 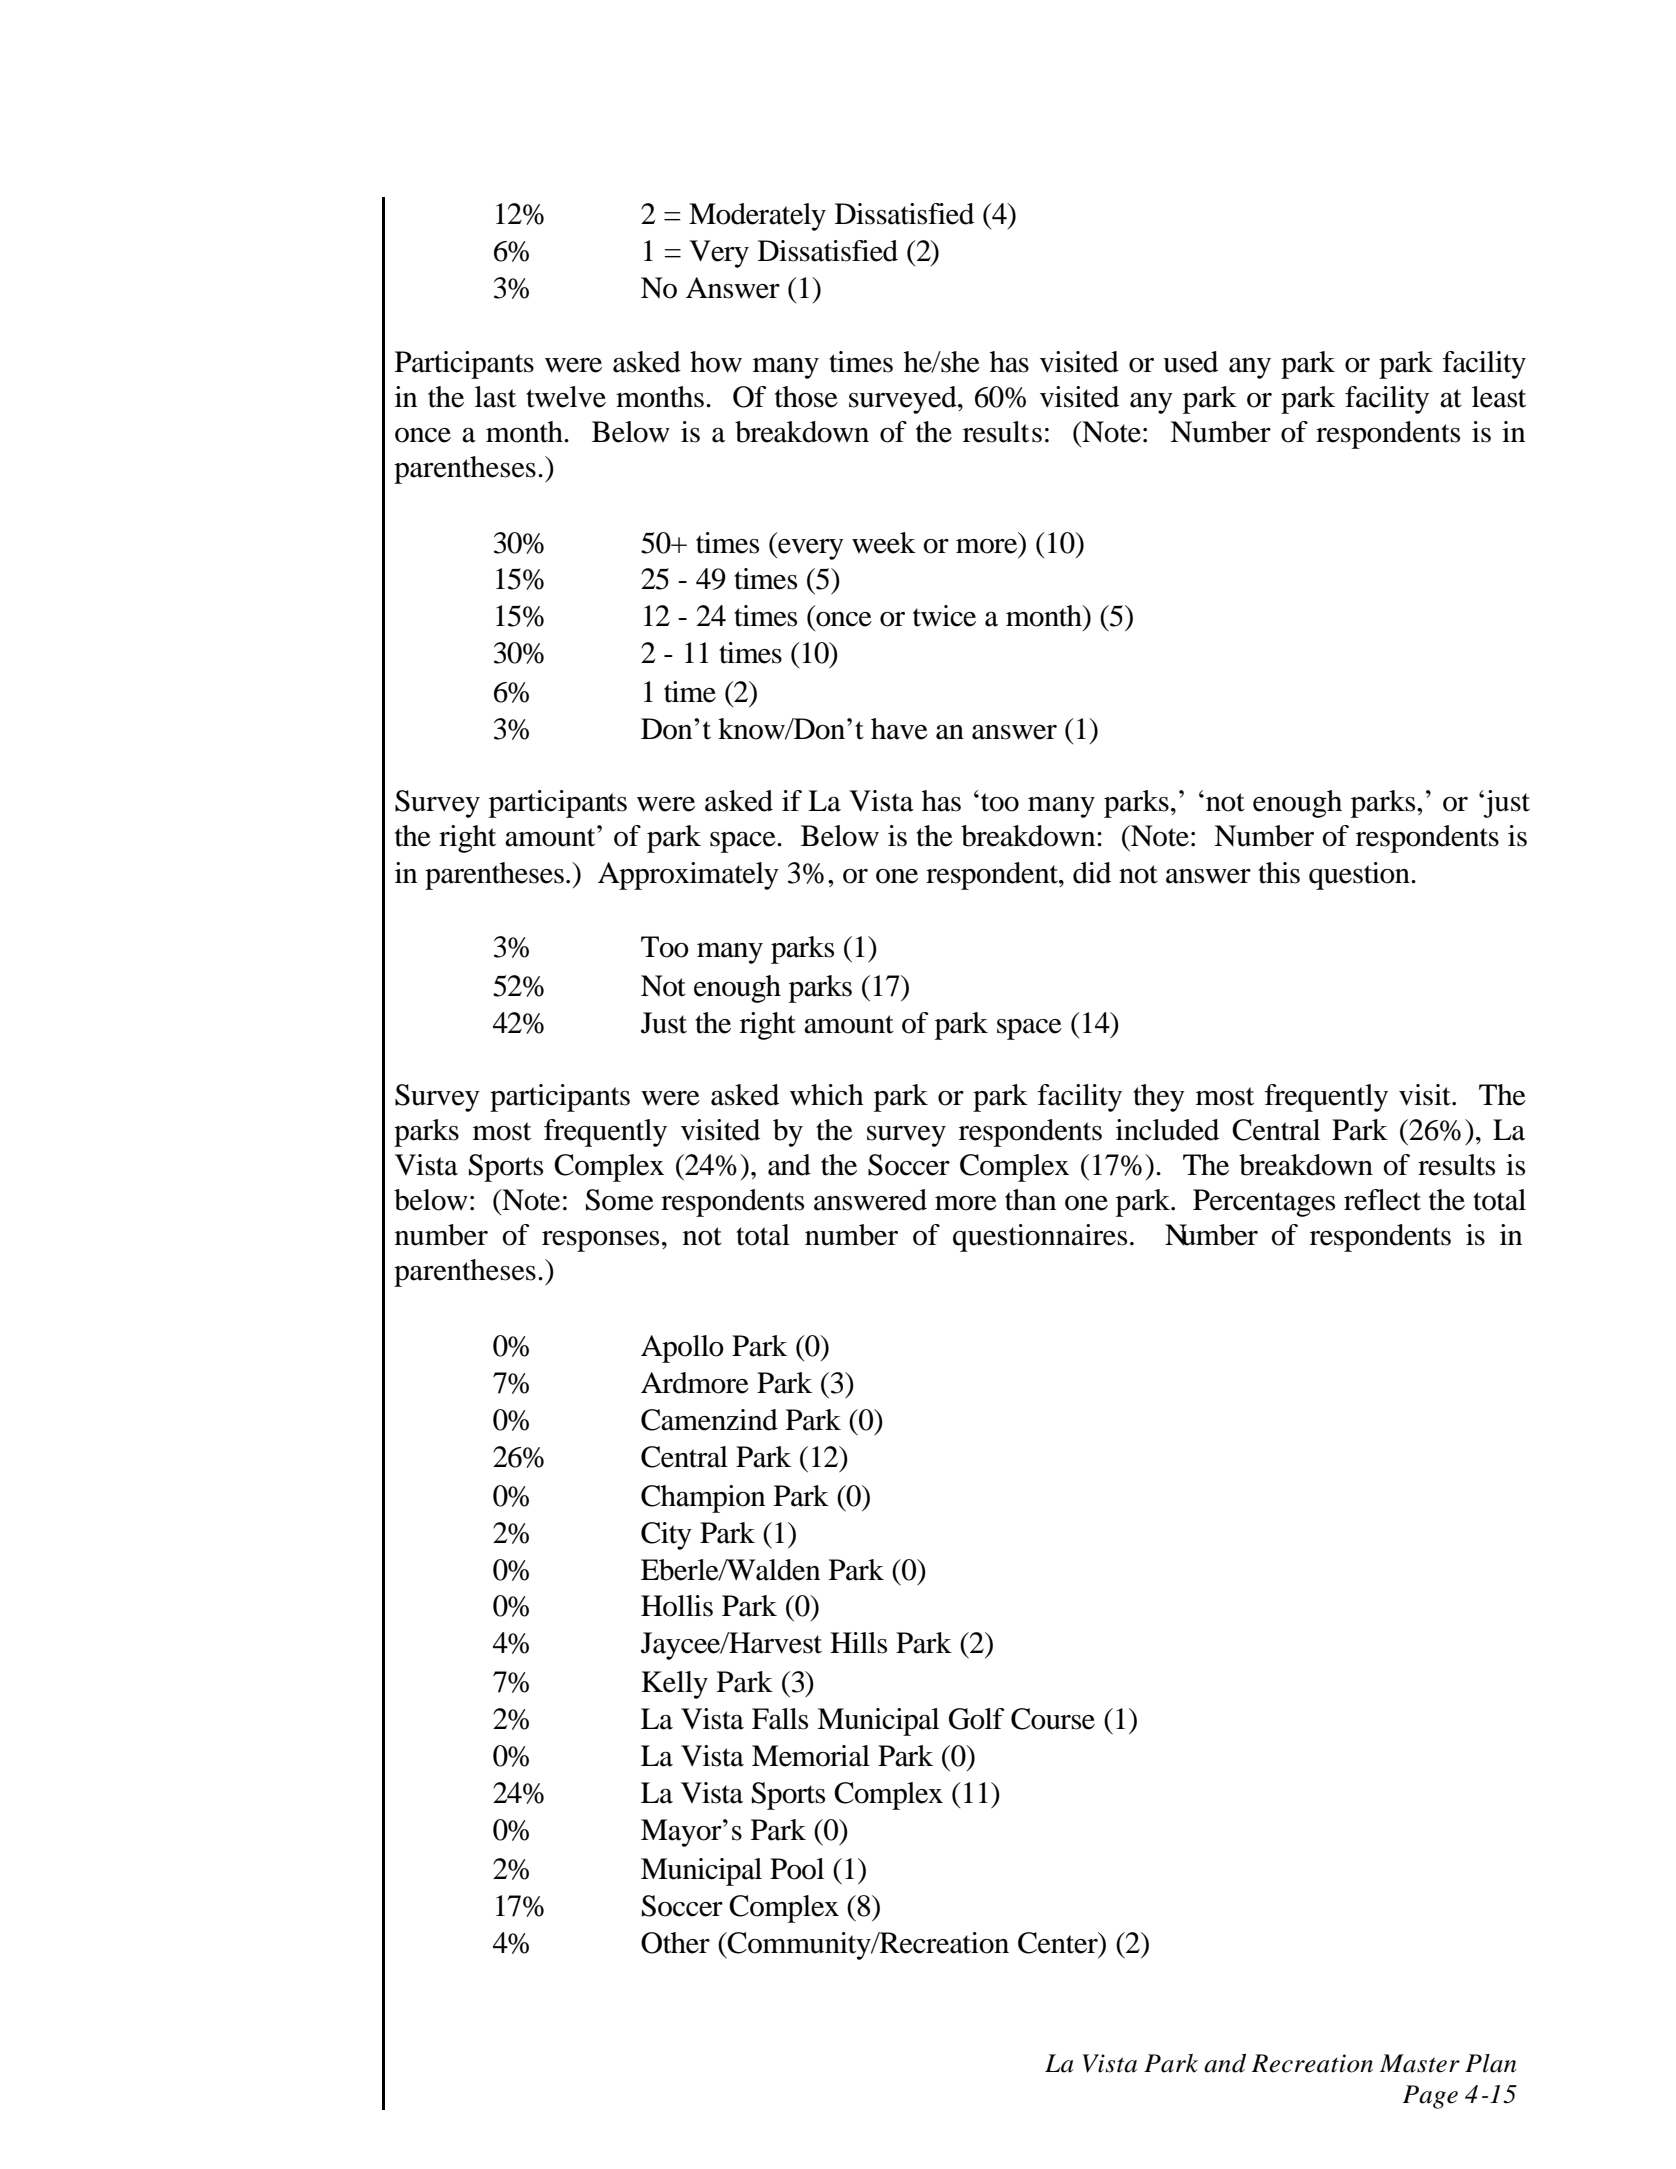 What do you see at coordinates (620, 1200) in the image?
I see `Some` at bounding box center [620, 1200].
